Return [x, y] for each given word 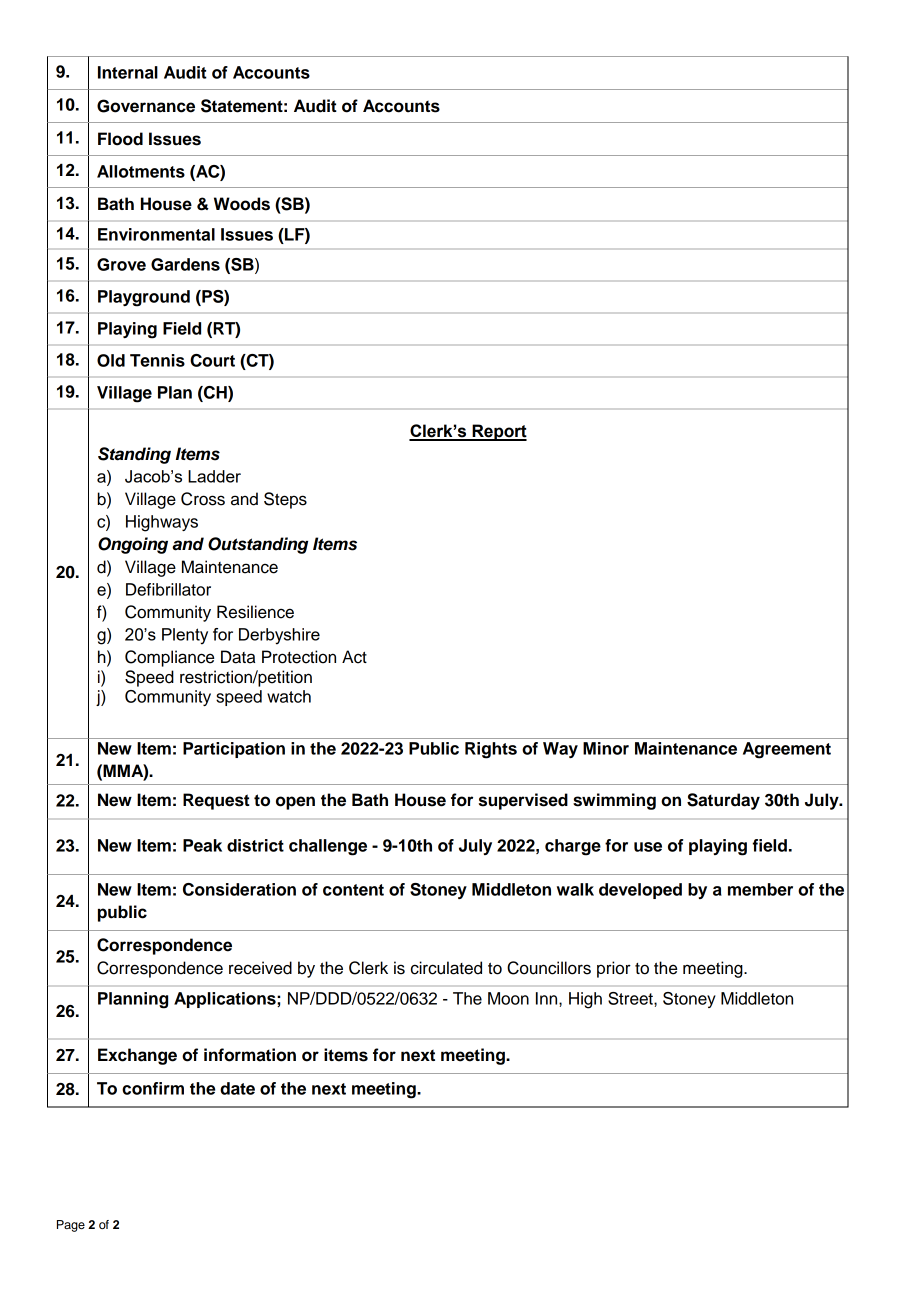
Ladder [214, 476]
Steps [285, 500]
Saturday [723, 801]
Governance [146, 106]
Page [71, 1226]
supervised [523, 801]
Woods [242, 204]
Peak [202, 845]
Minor [606, 748]
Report [498, 432]
